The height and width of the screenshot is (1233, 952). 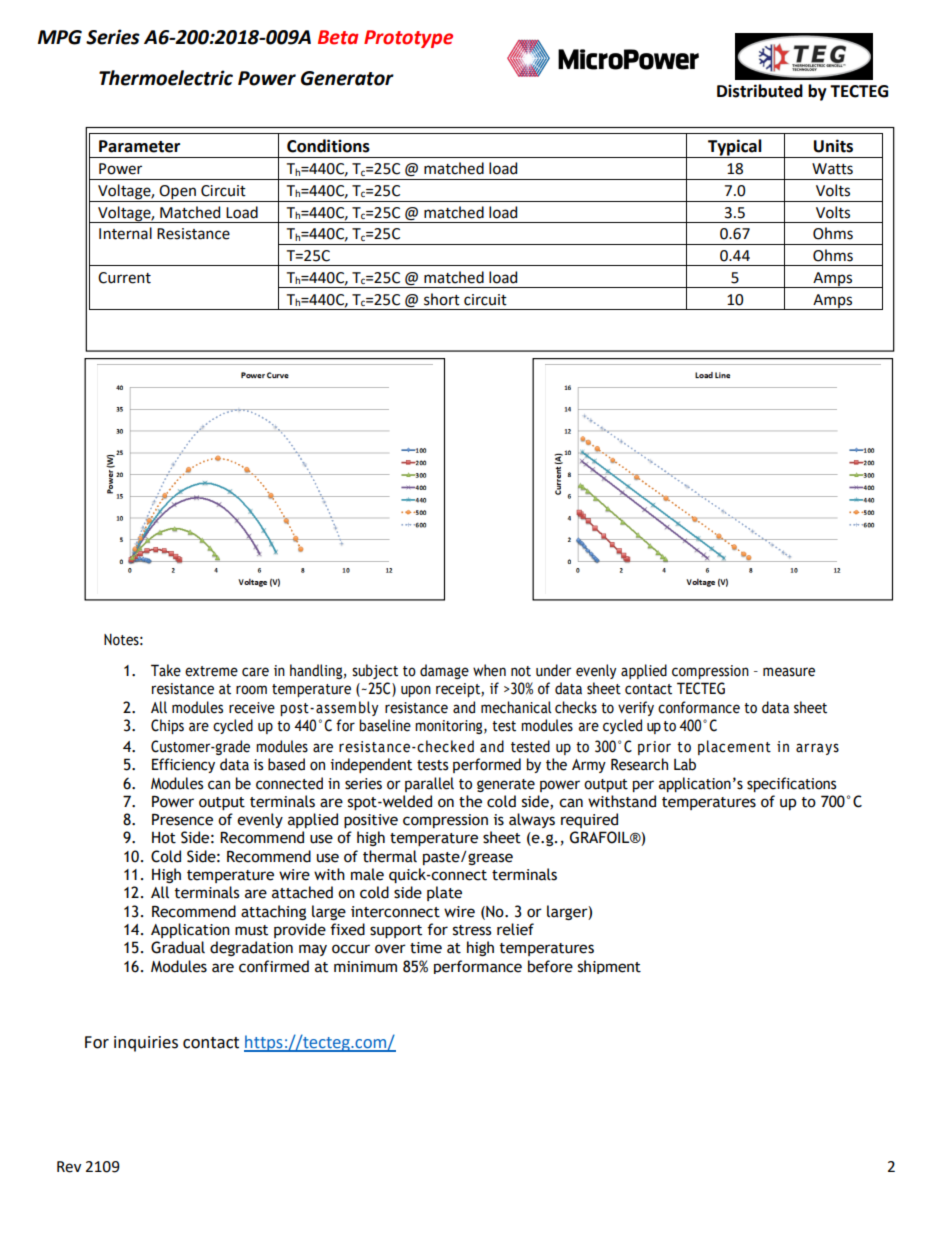 I want to click on Thermoelectric, so click(x=166, y=78).
